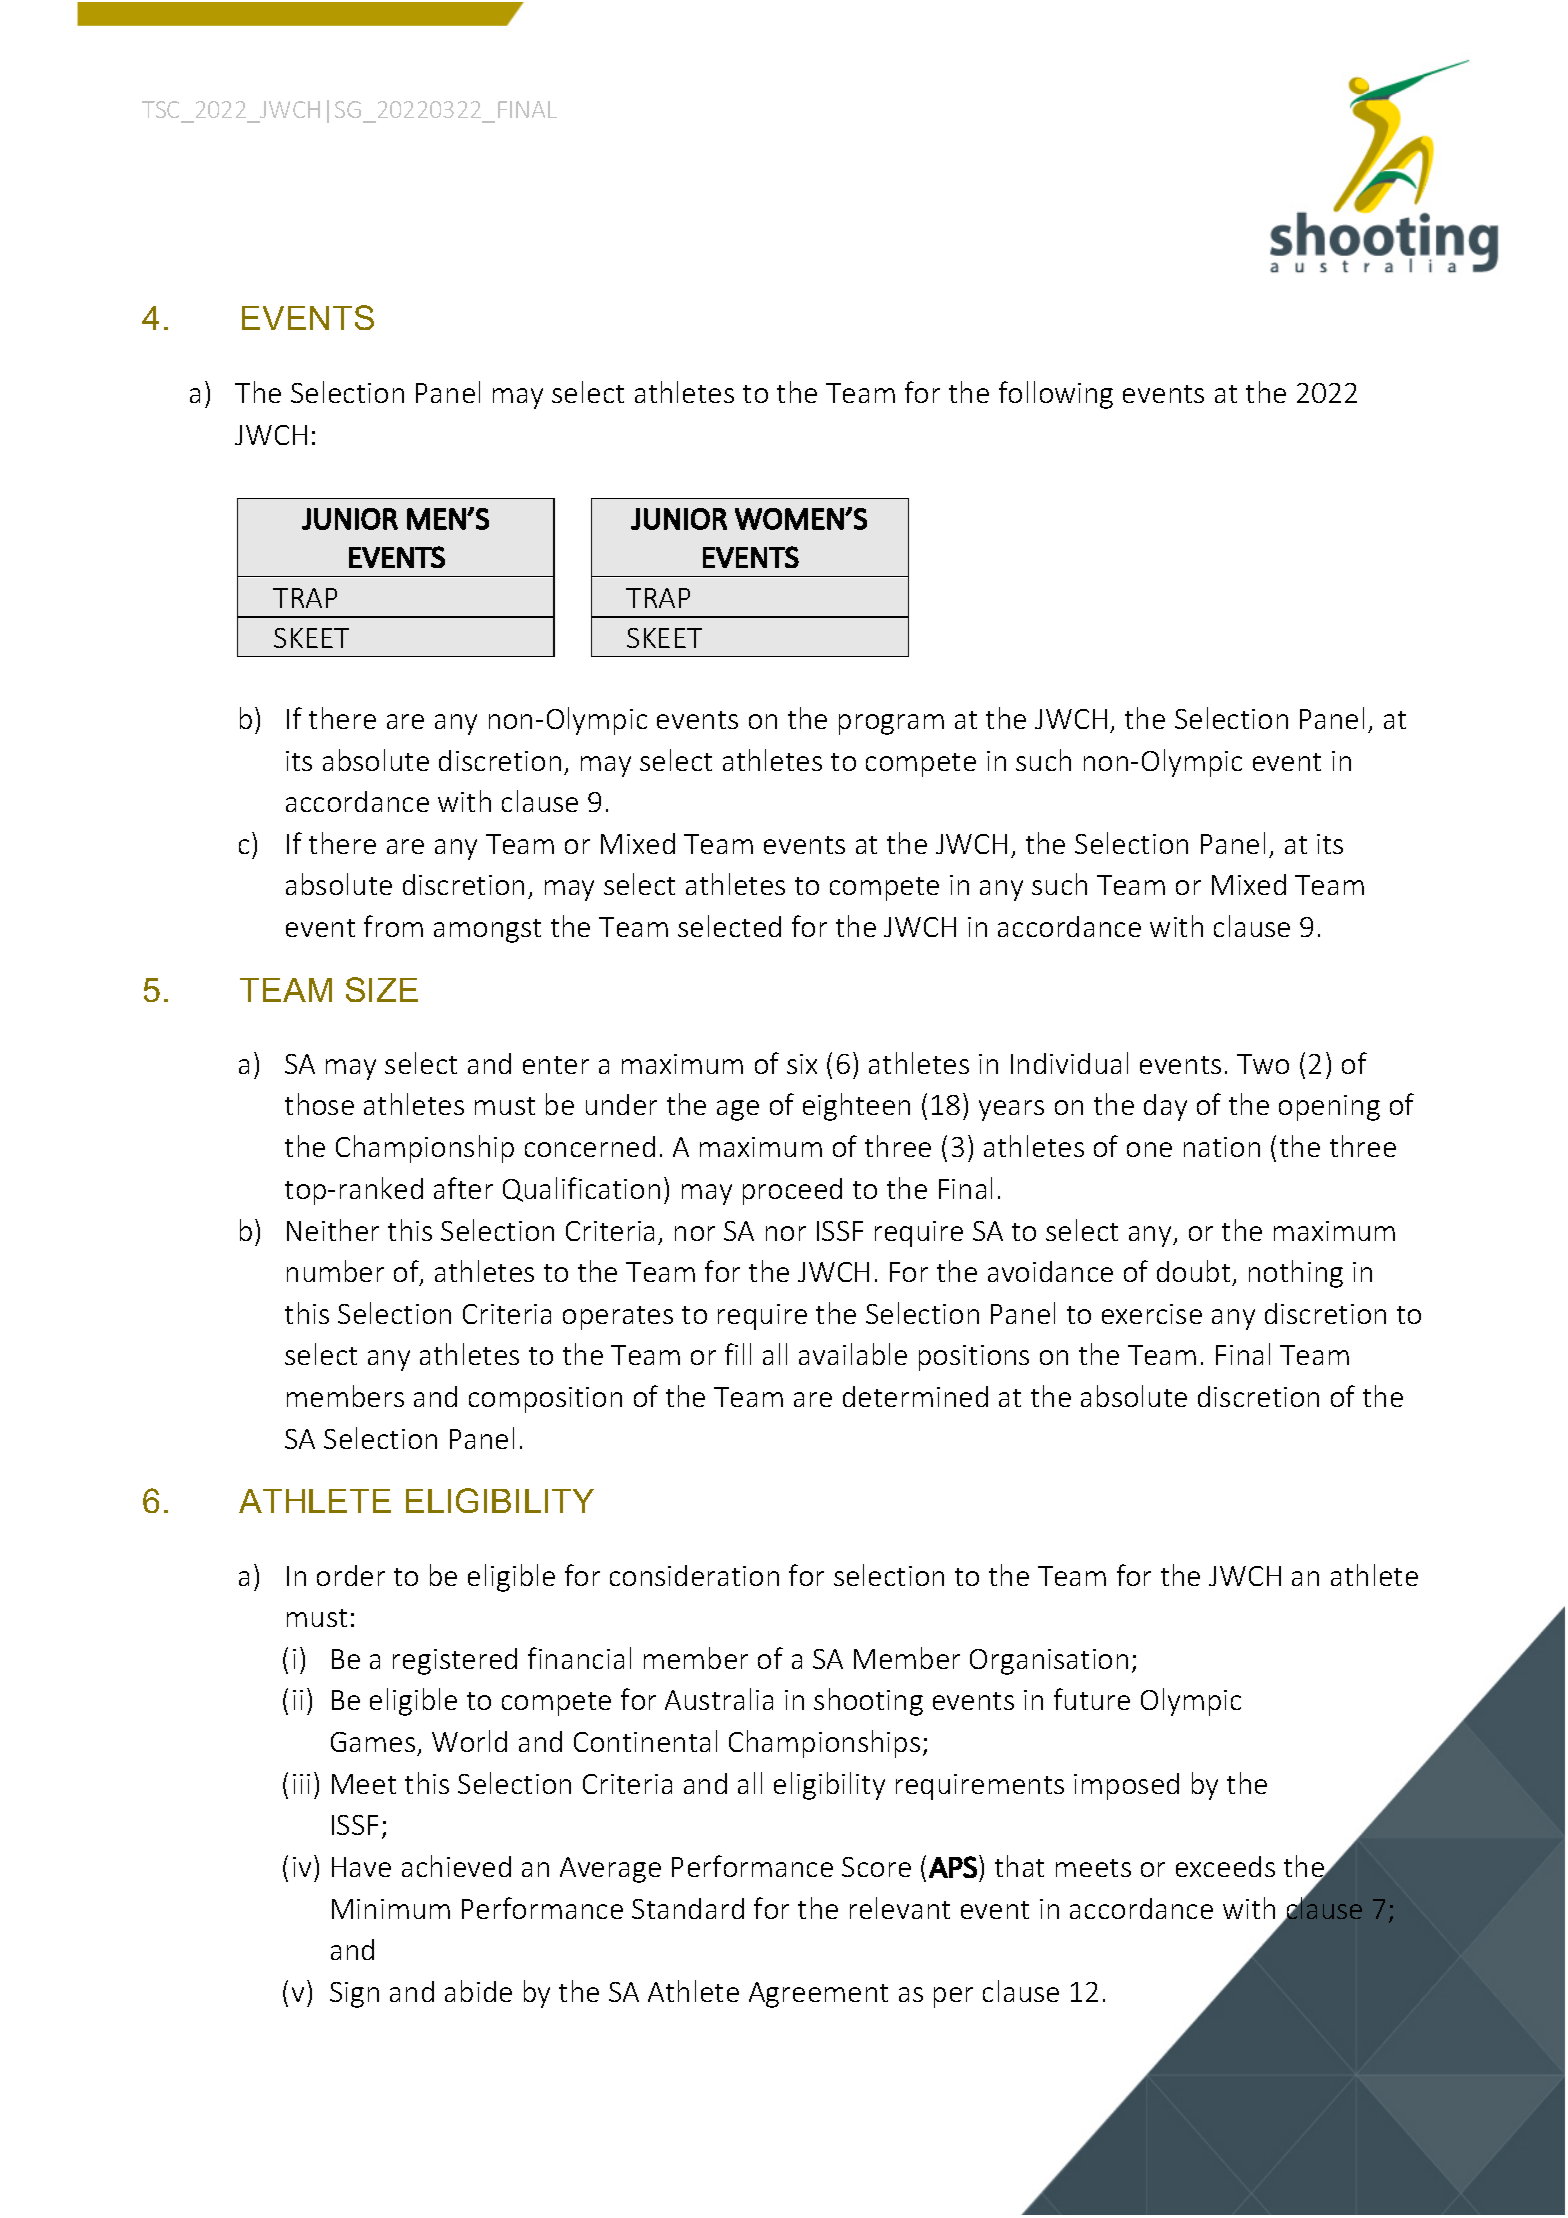  I want to click on following, so click(1056, 395).
